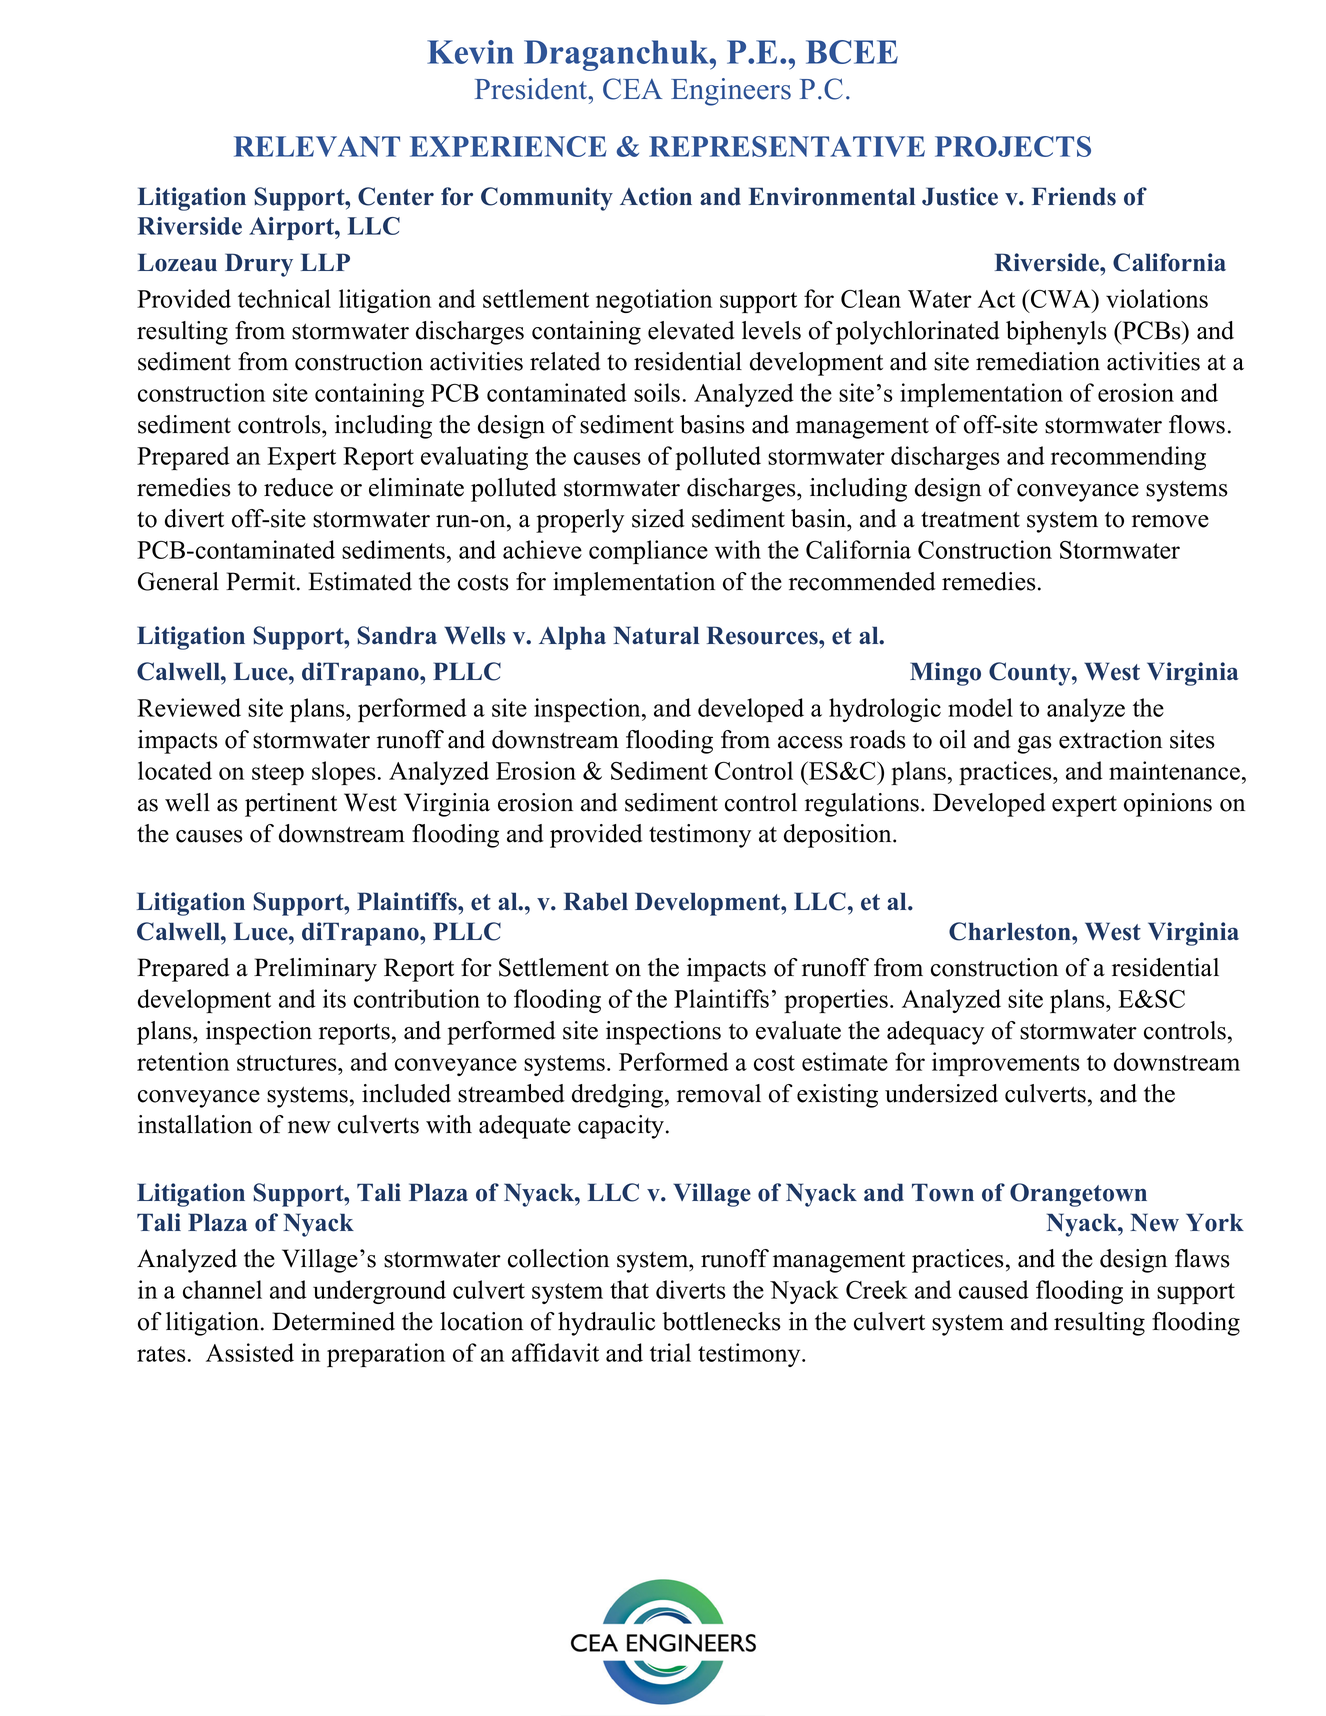 This screenshot has width=1326, height=1716. What do you see at coordinates (334, 998) in the screenshot?
I see `its` at bounding box center [334, 998].
